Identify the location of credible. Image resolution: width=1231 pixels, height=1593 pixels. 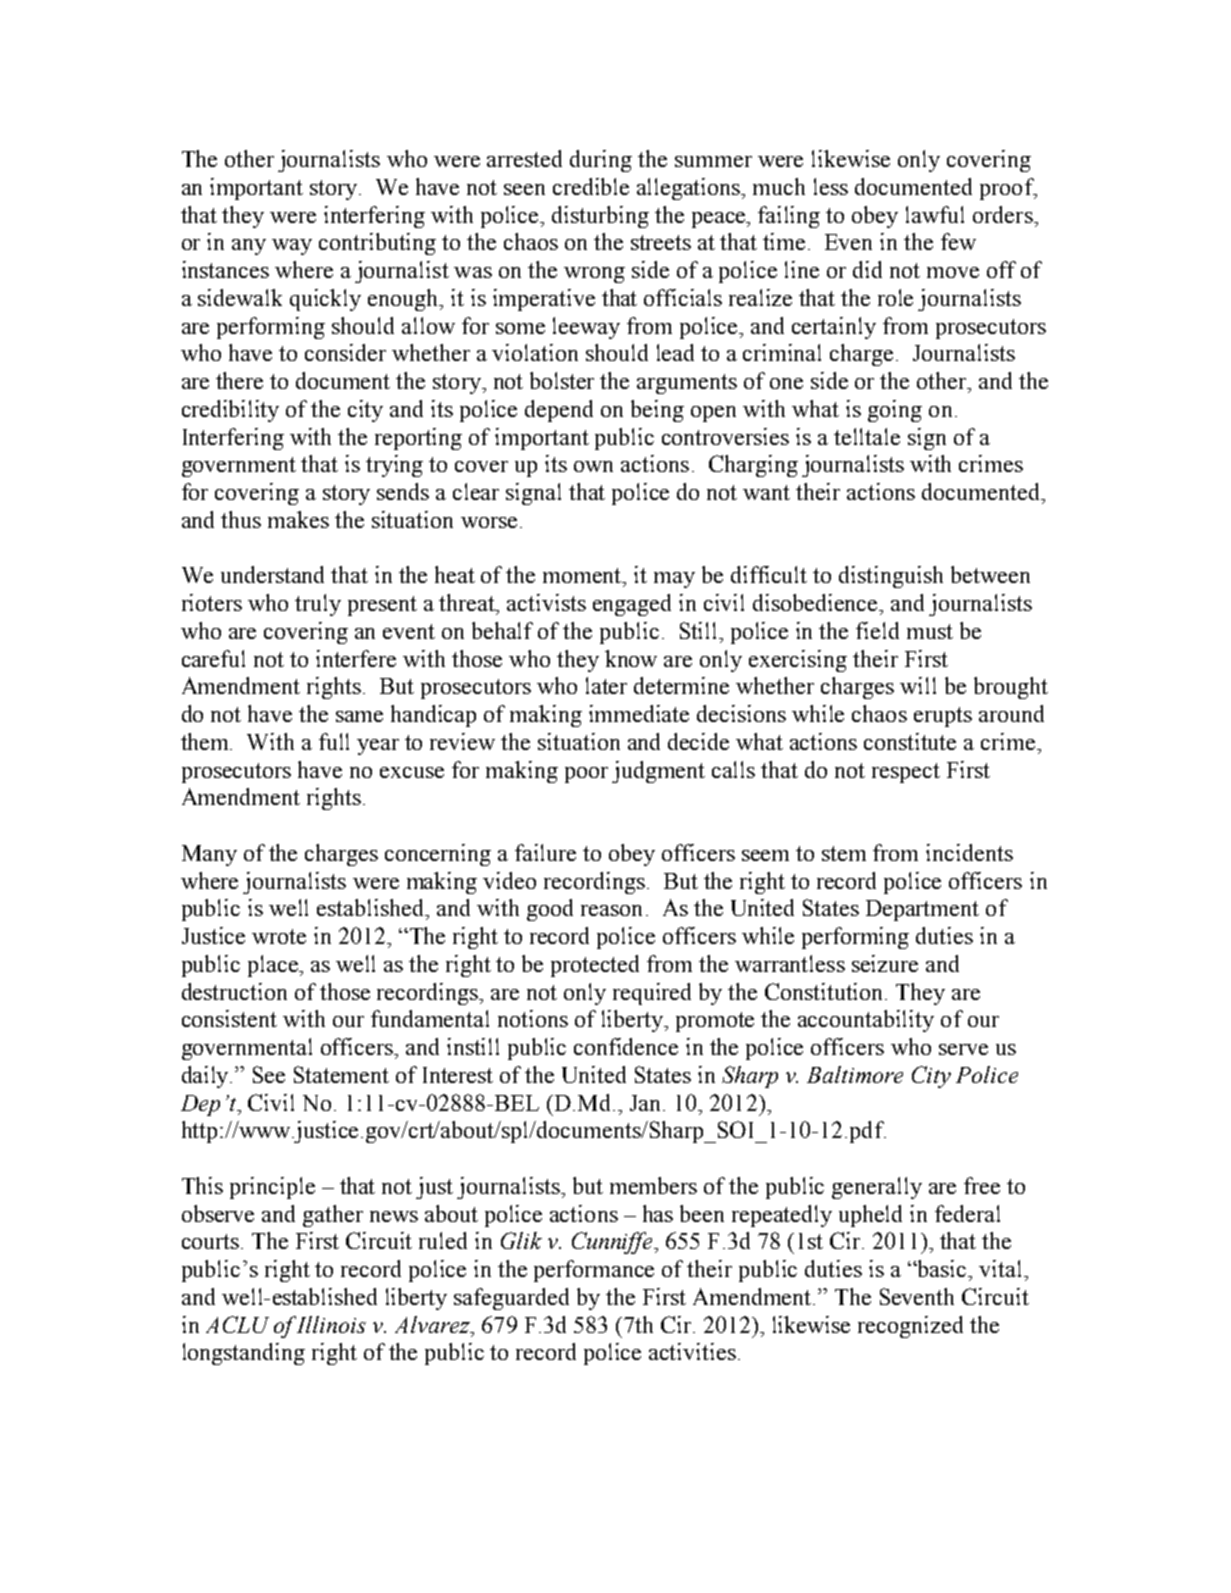
(591, 186).
